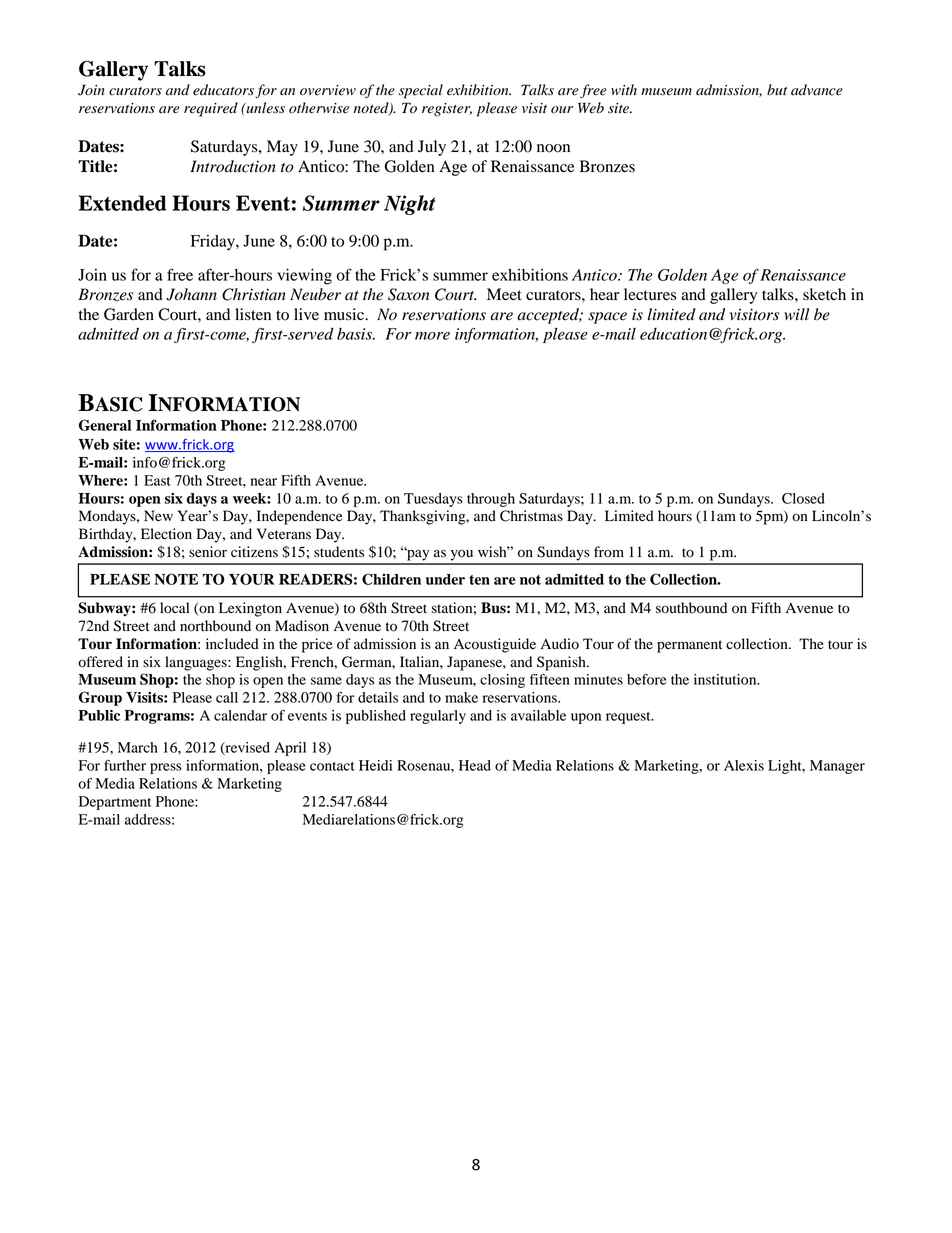 The width and height of the screenshot is (952, 1233). Describe the element at coordinates (447, 110) in the screenshot. I see `register` at that location.
